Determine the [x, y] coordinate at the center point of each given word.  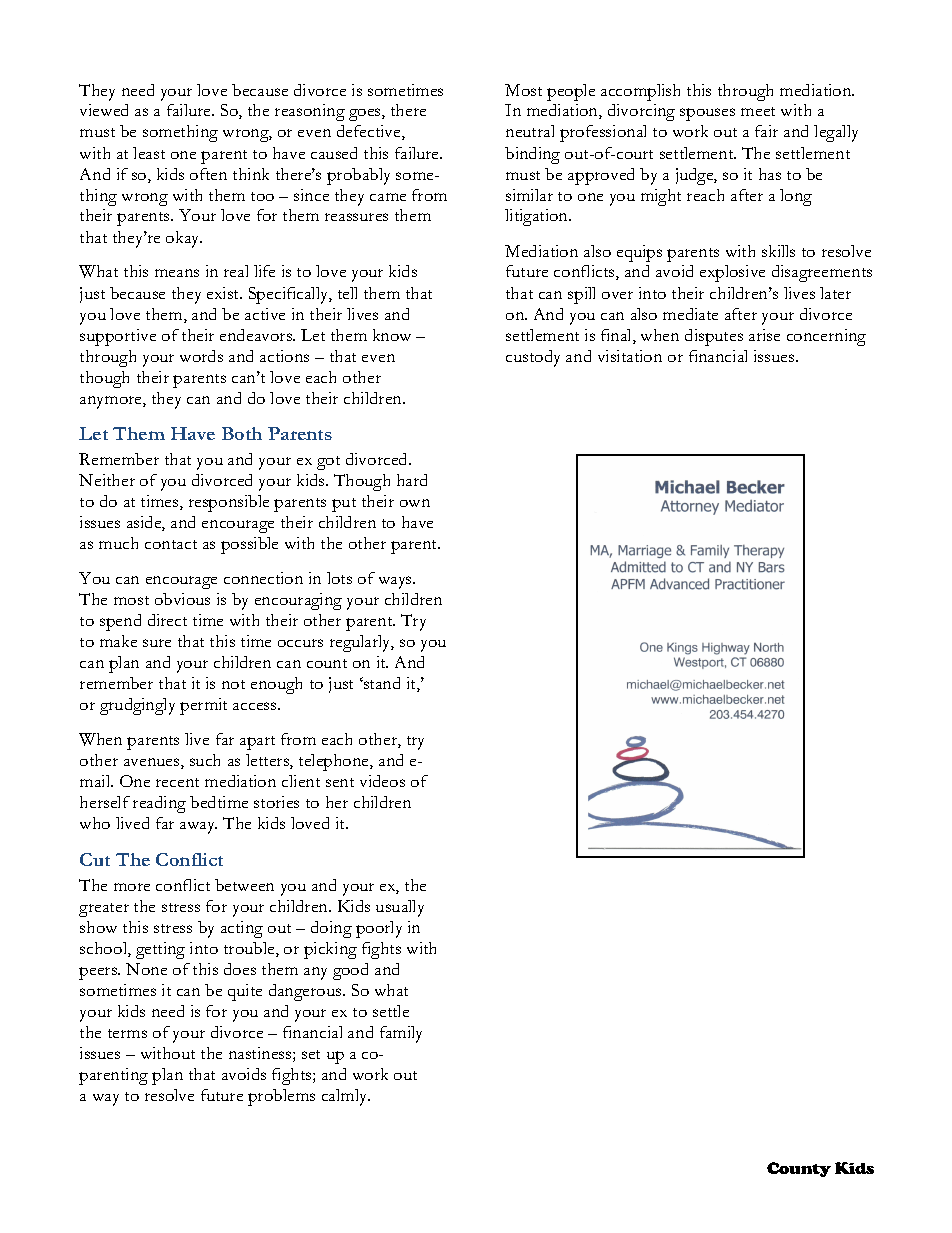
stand [381, 683]
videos [382, 781]
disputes [714, 337]
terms [127, 1033]
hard [412, 480]
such [205, 760]
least [149, 153]
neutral [530, 131]
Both [242, 433]
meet [758, 111]
